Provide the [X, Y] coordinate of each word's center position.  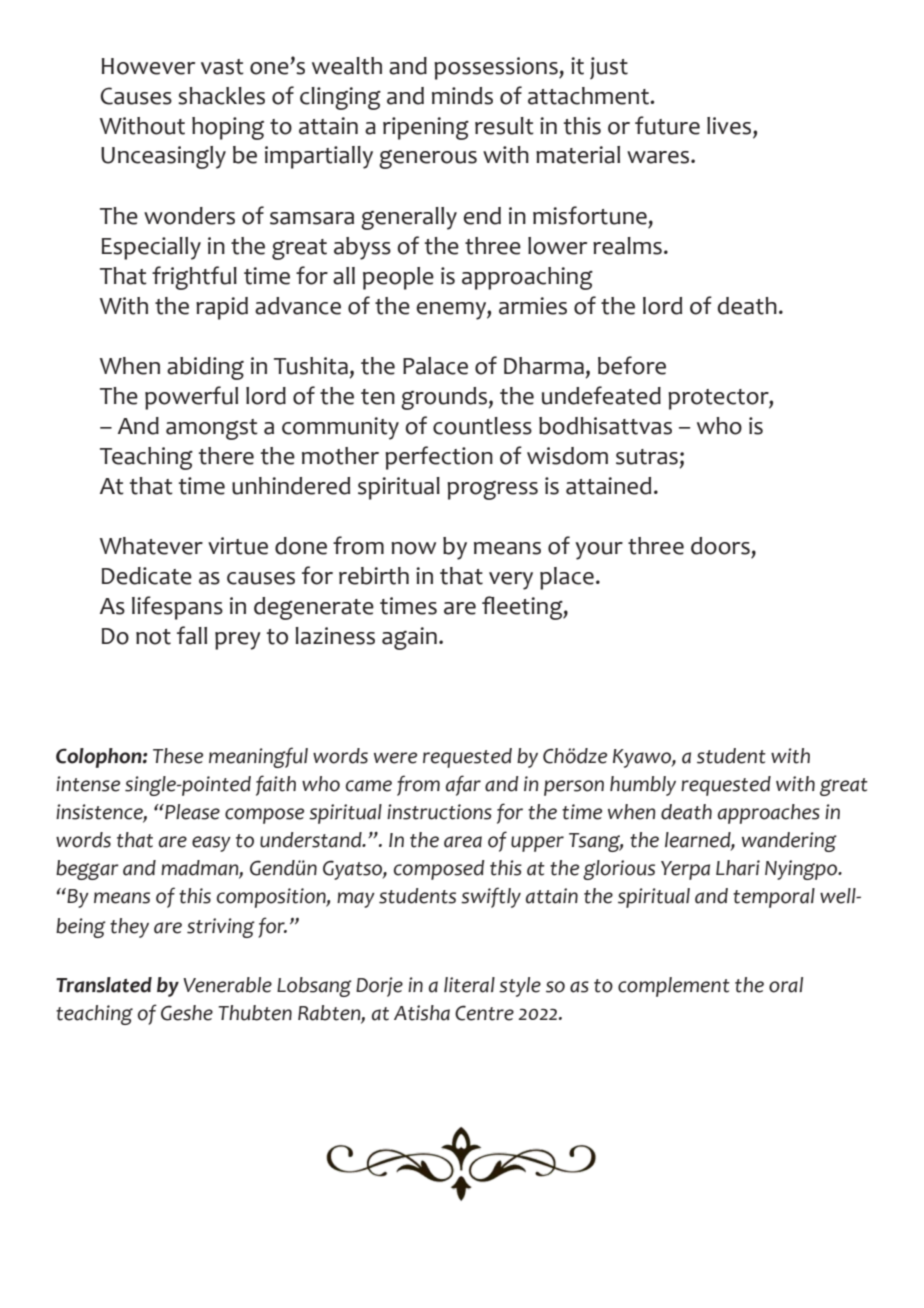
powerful [191, 398]
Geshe [187, 1013]
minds [462, 96]
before [632, 365]
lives [730, 126]
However [148, 66]
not [153, 637]
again [409, 638]
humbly [643, 786]
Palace [435, 366]
